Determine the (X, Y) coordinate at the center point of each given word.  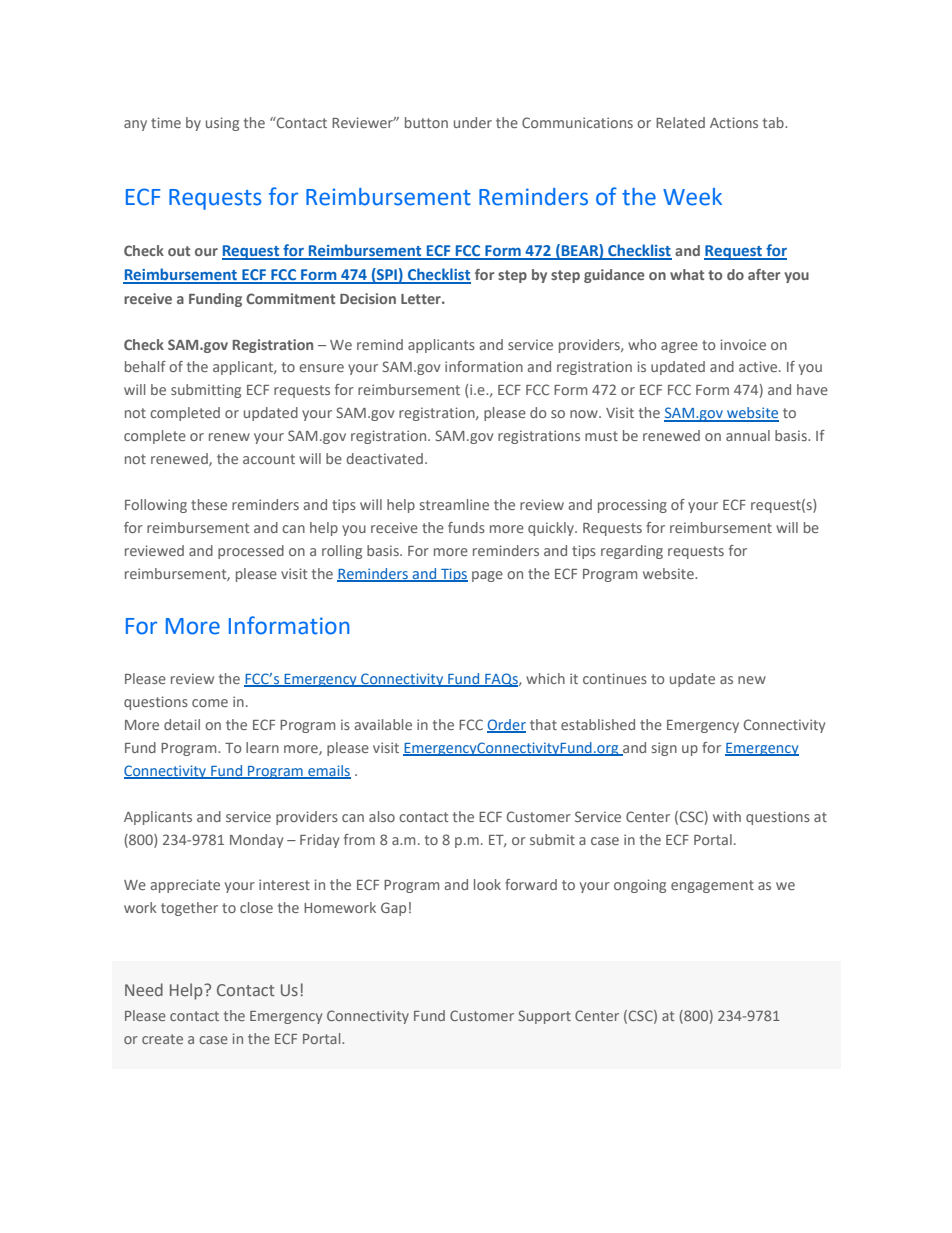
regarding (632, 552)
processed (251, 552)
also (382, 816)
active (759, 366)
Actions (734, 122)
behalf (145, 366)
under (473, 122)
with (727, 816)
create (162, 1039)
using (222, 124)
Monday (256, 841)
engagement (712, 886)
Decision (368, 298)
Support (544, 1017)
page (487, 576)
